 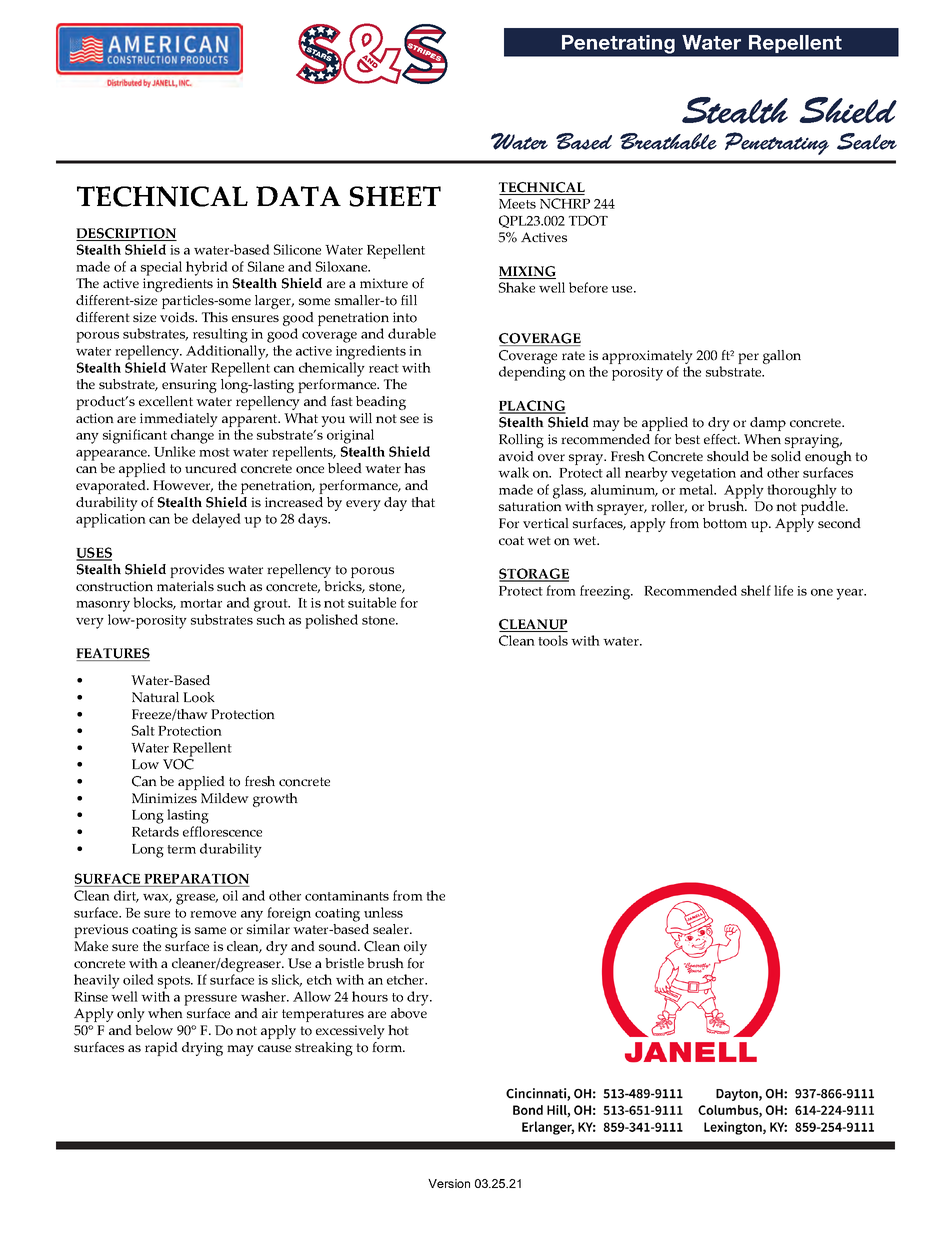 I want to click on drying, so click(x=202, y=1049).
